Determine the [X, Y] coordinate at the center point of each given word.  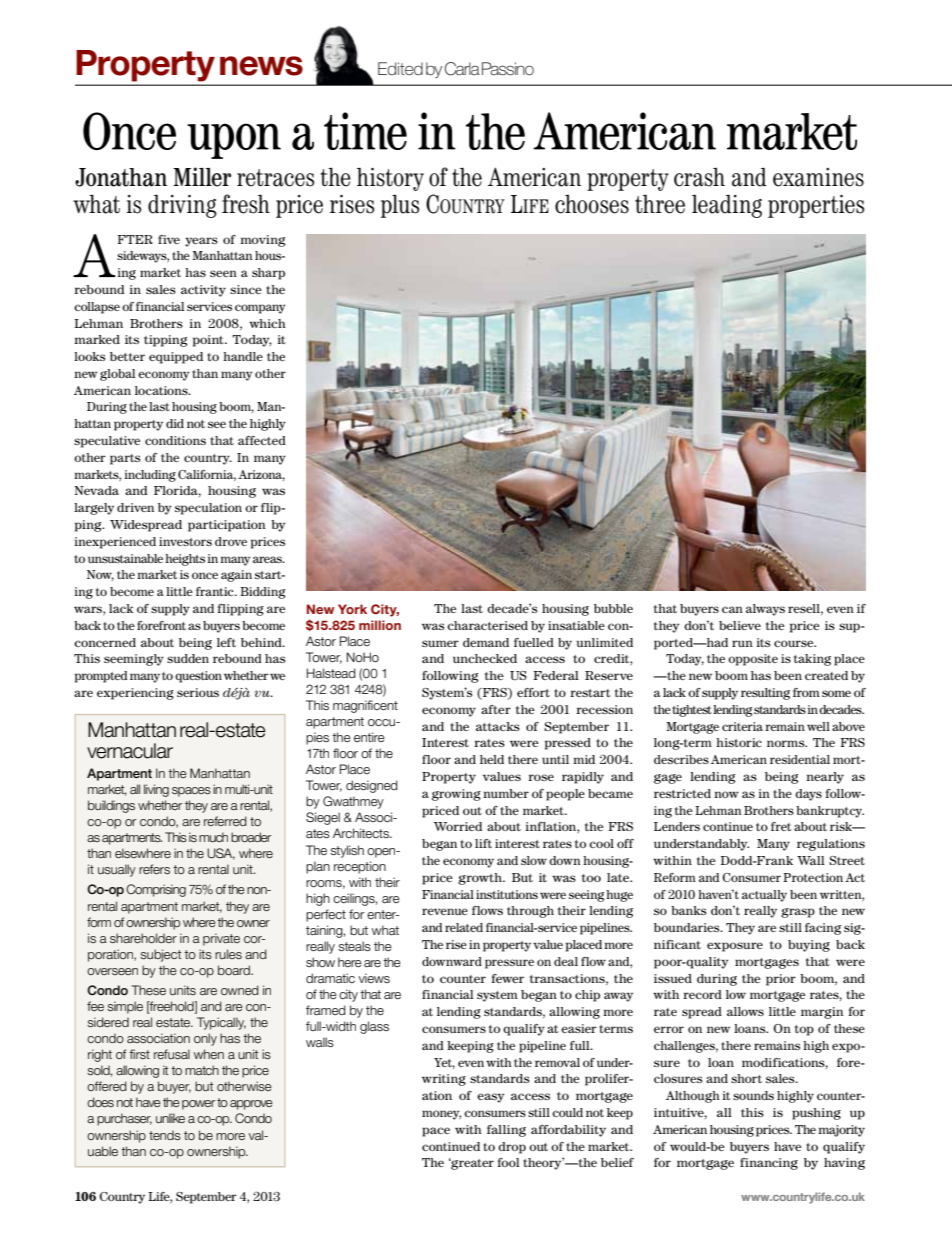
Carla [462, 69]
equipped [176, 358]
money [441, 1115]
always [765, 610]
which [267, 323]
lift [483, 843]
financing [769, 1164]
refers [154, 869]
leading [727, 206]
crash [699, 177]
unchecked [485, 658]
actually [764, 896]
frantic [216, 591]
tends [165, 1135]
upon [234, 141]
